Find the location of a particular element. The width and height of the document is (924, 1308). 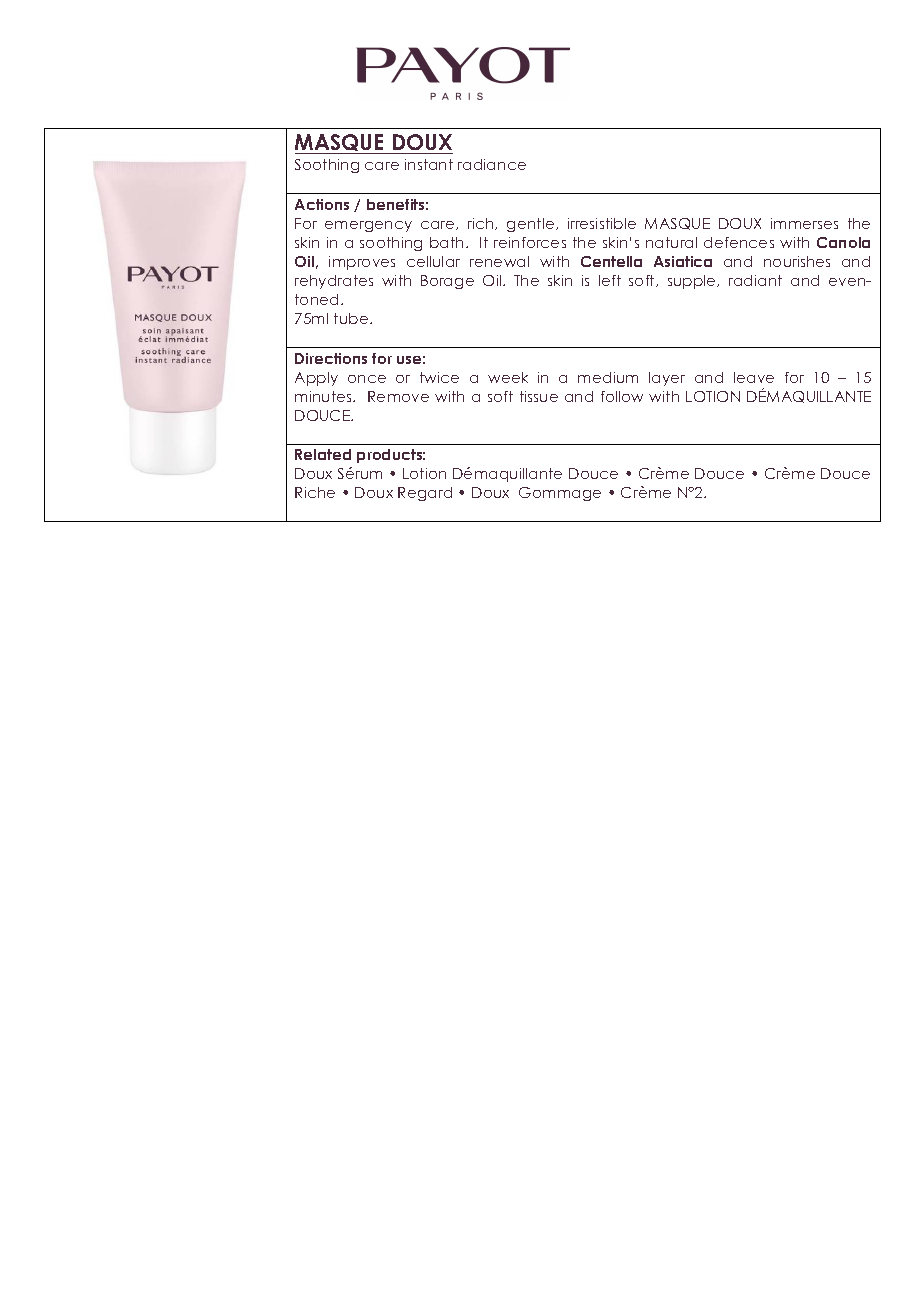

radiance is located at coordinates (492, 164).
